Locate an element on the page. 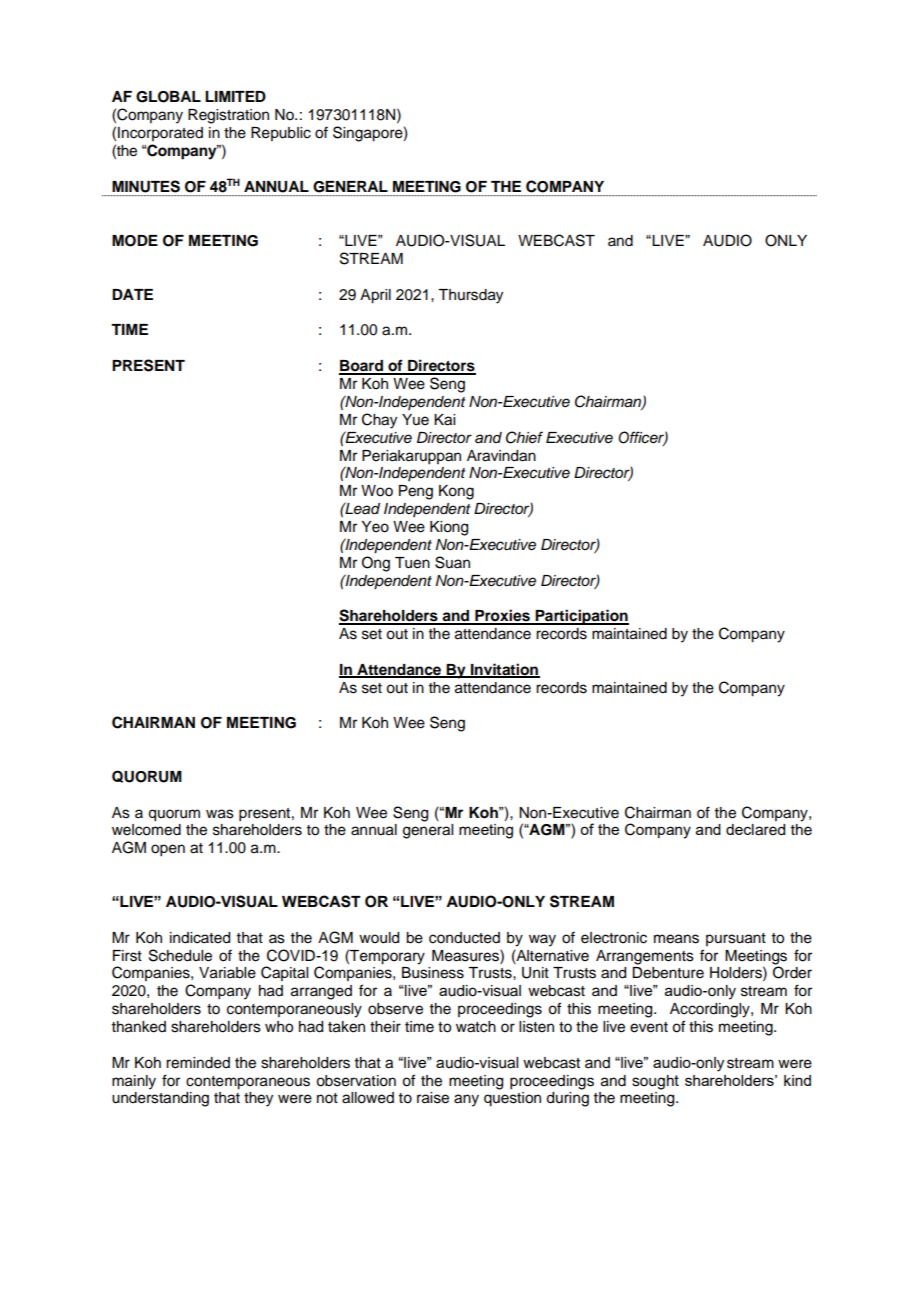 This image has height=1307, width=924. was is located at coordinates (220, 814).
